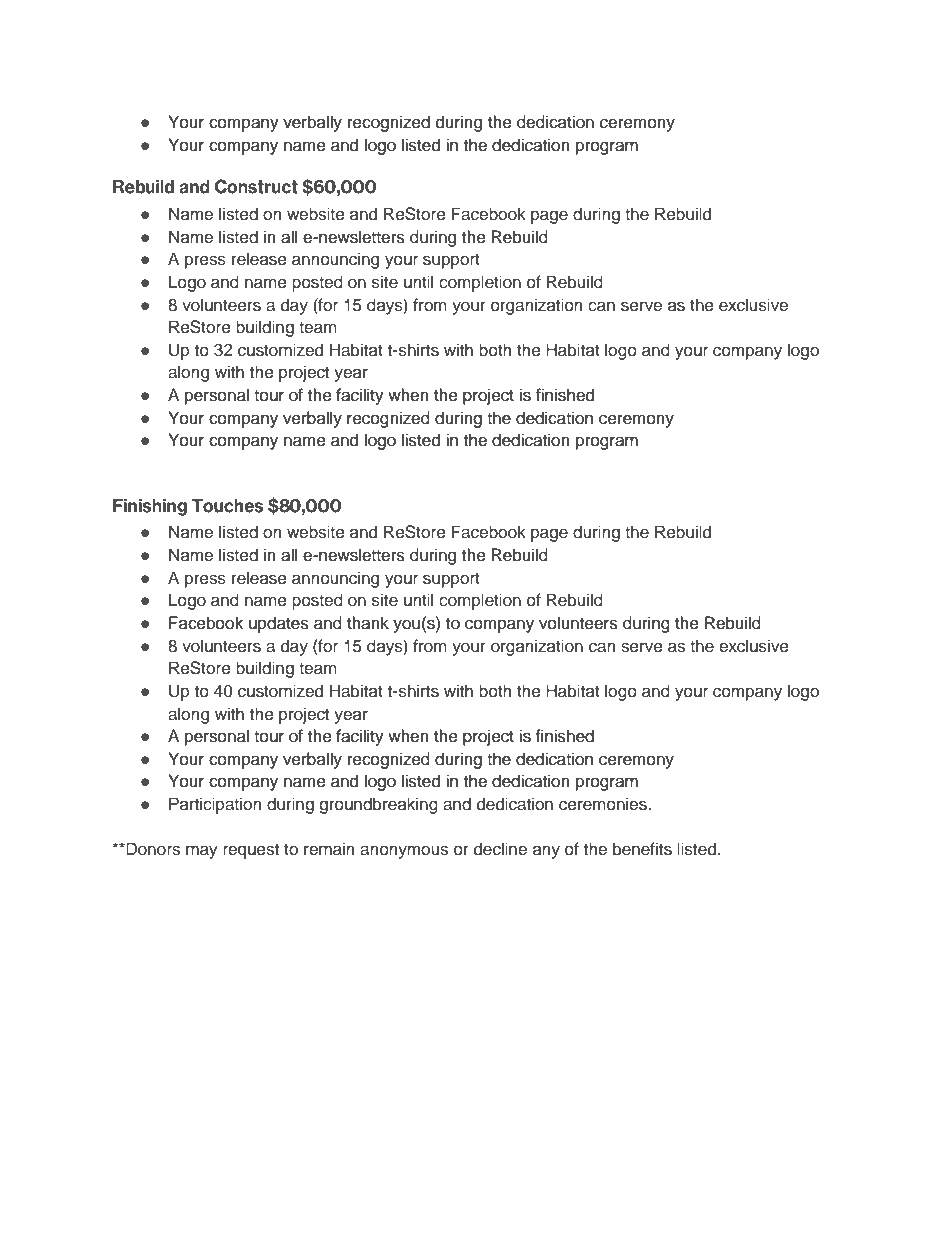  Describe the element at coordinates (202, 852) in the screenshot. I see `may` at that location.
